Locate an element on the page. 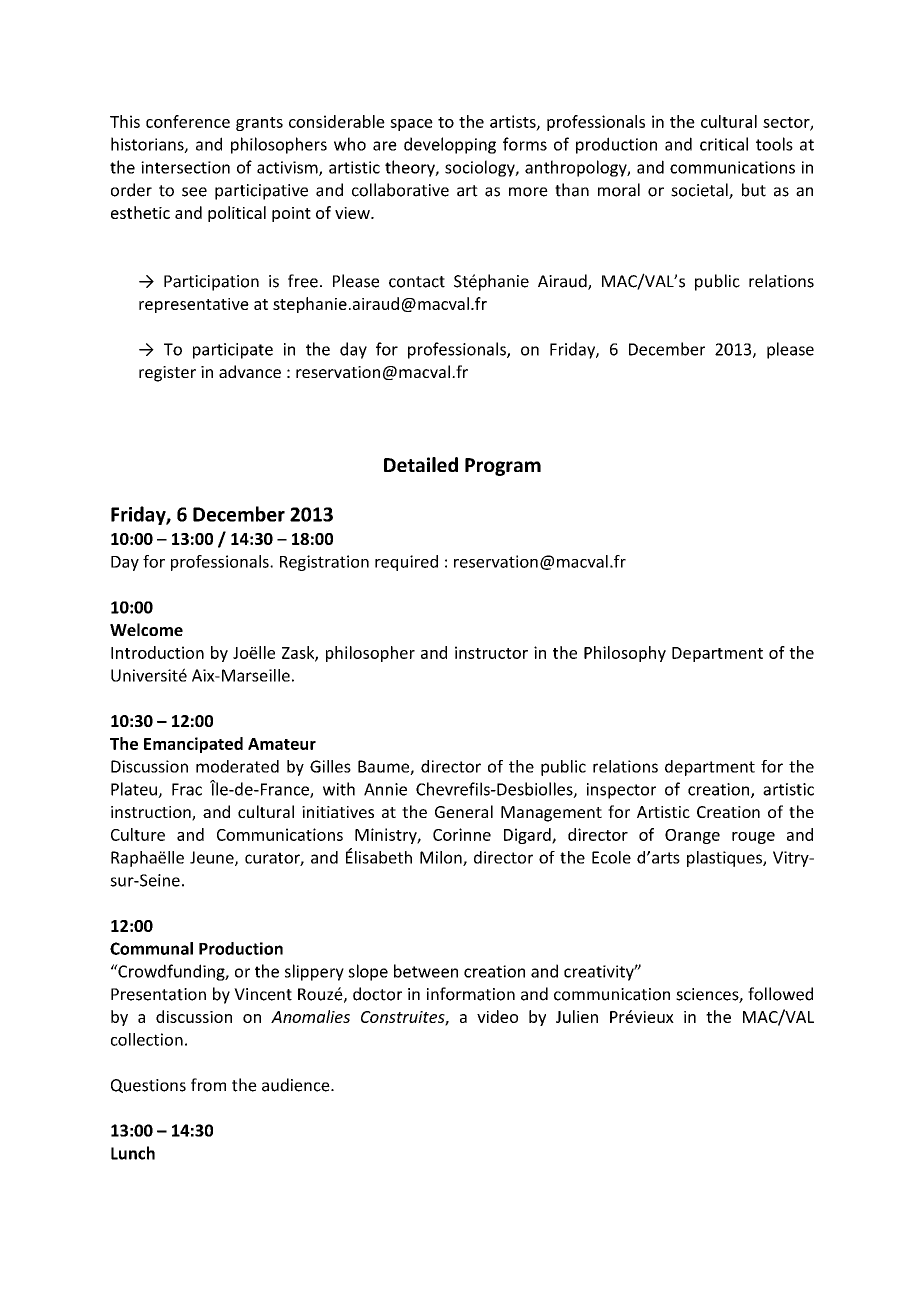 This page has height=1308, width=924. instructor is located at coordinates (491, 652).
